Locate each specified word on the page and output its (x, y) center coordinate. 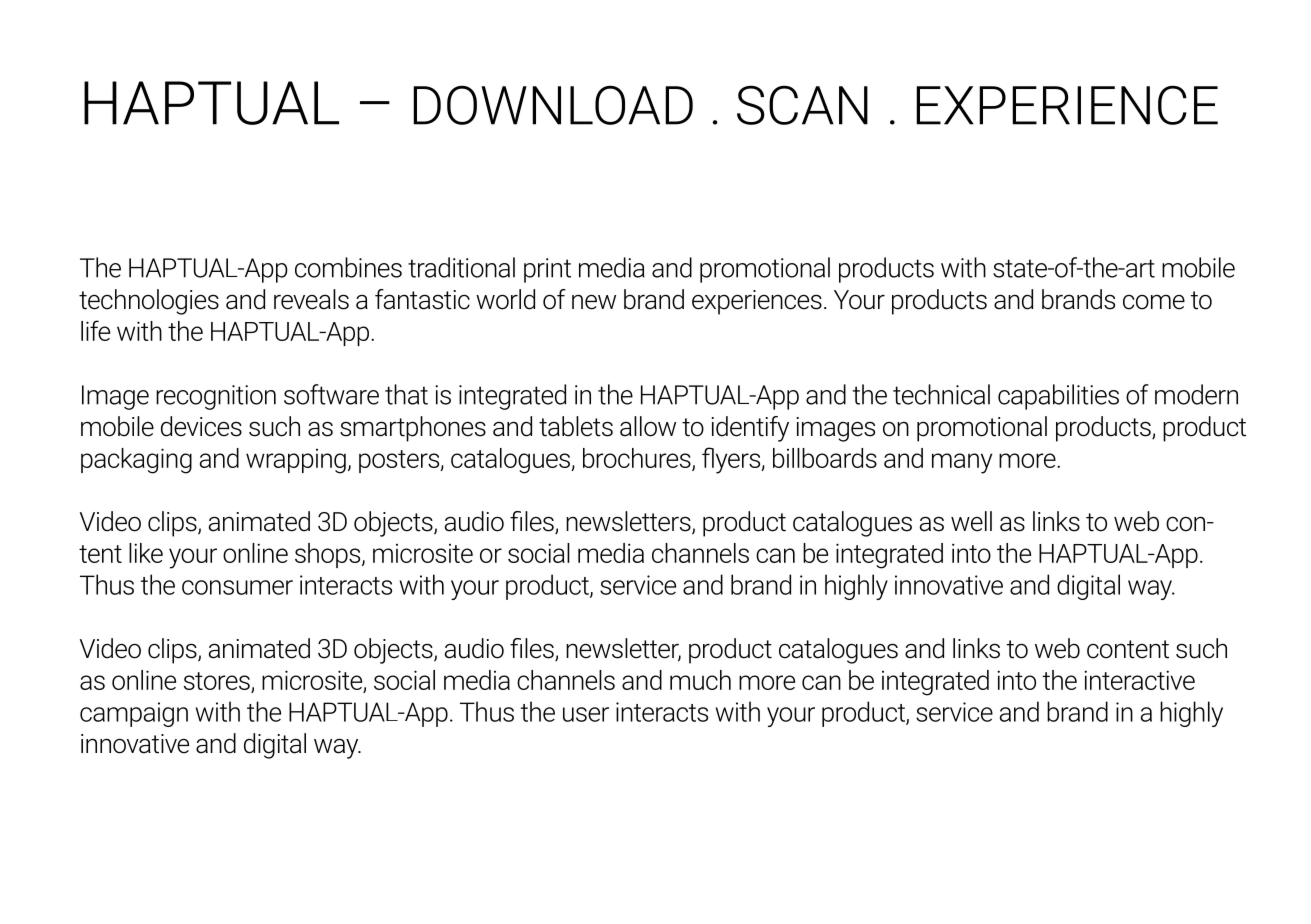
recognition (216, 397)
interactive (1139, 680)
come (1154, 302)
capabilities (1058, 397)
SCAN (802, 105)
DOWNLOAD (553, 105)
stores (217, 681)
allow (648, 426)
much (700, 680)
